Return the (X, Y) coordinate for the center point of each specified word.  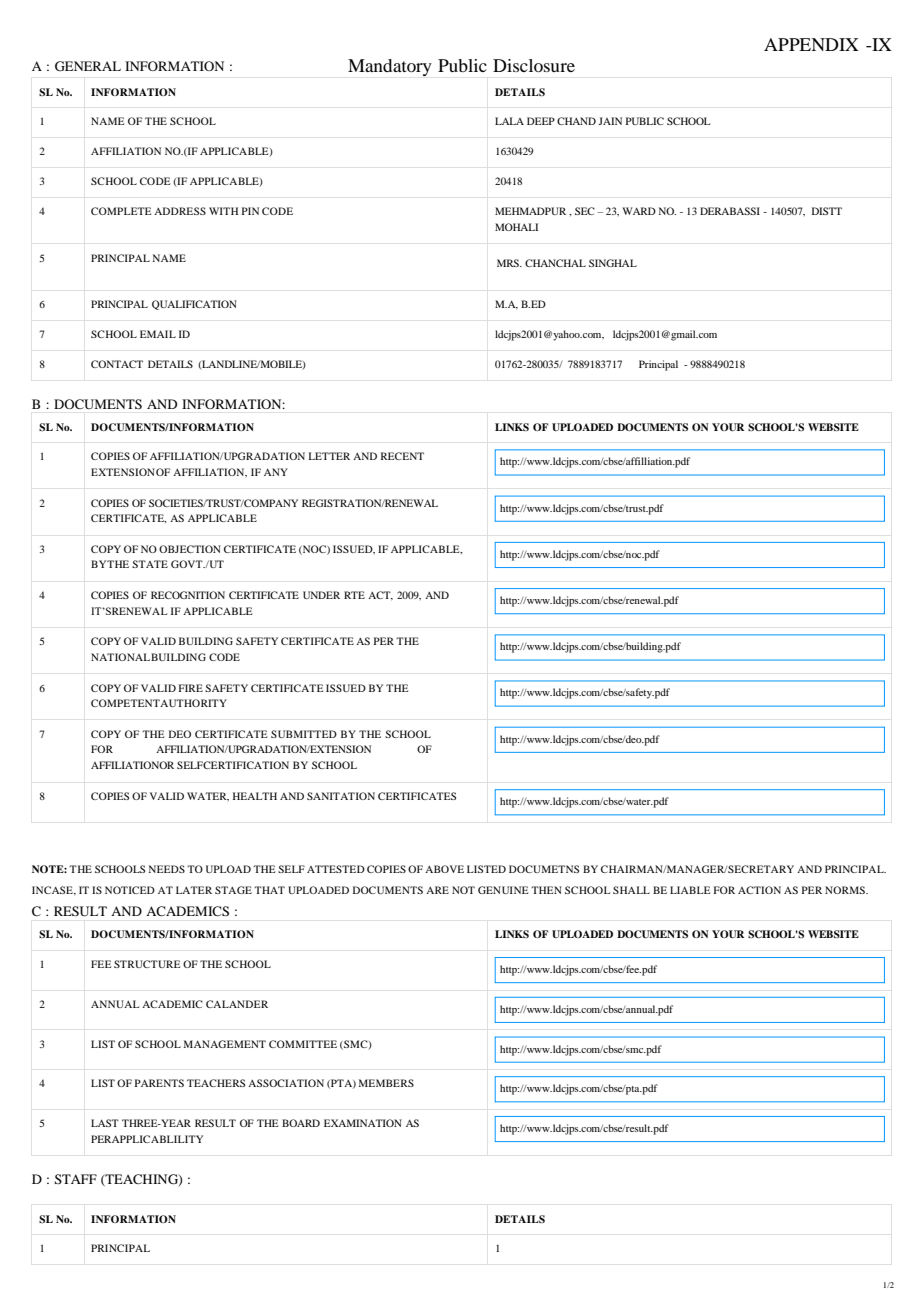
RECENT (402, 456)
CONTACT (117, 364)
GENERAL (88, 66)
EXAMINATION (363, 1123)
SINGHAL (613, 263)
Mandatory (390, 67)
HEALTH (255, 796)
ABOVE (444, 869)
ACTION (759, 890)
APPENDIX (811, 44)
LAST (105, 1123)
